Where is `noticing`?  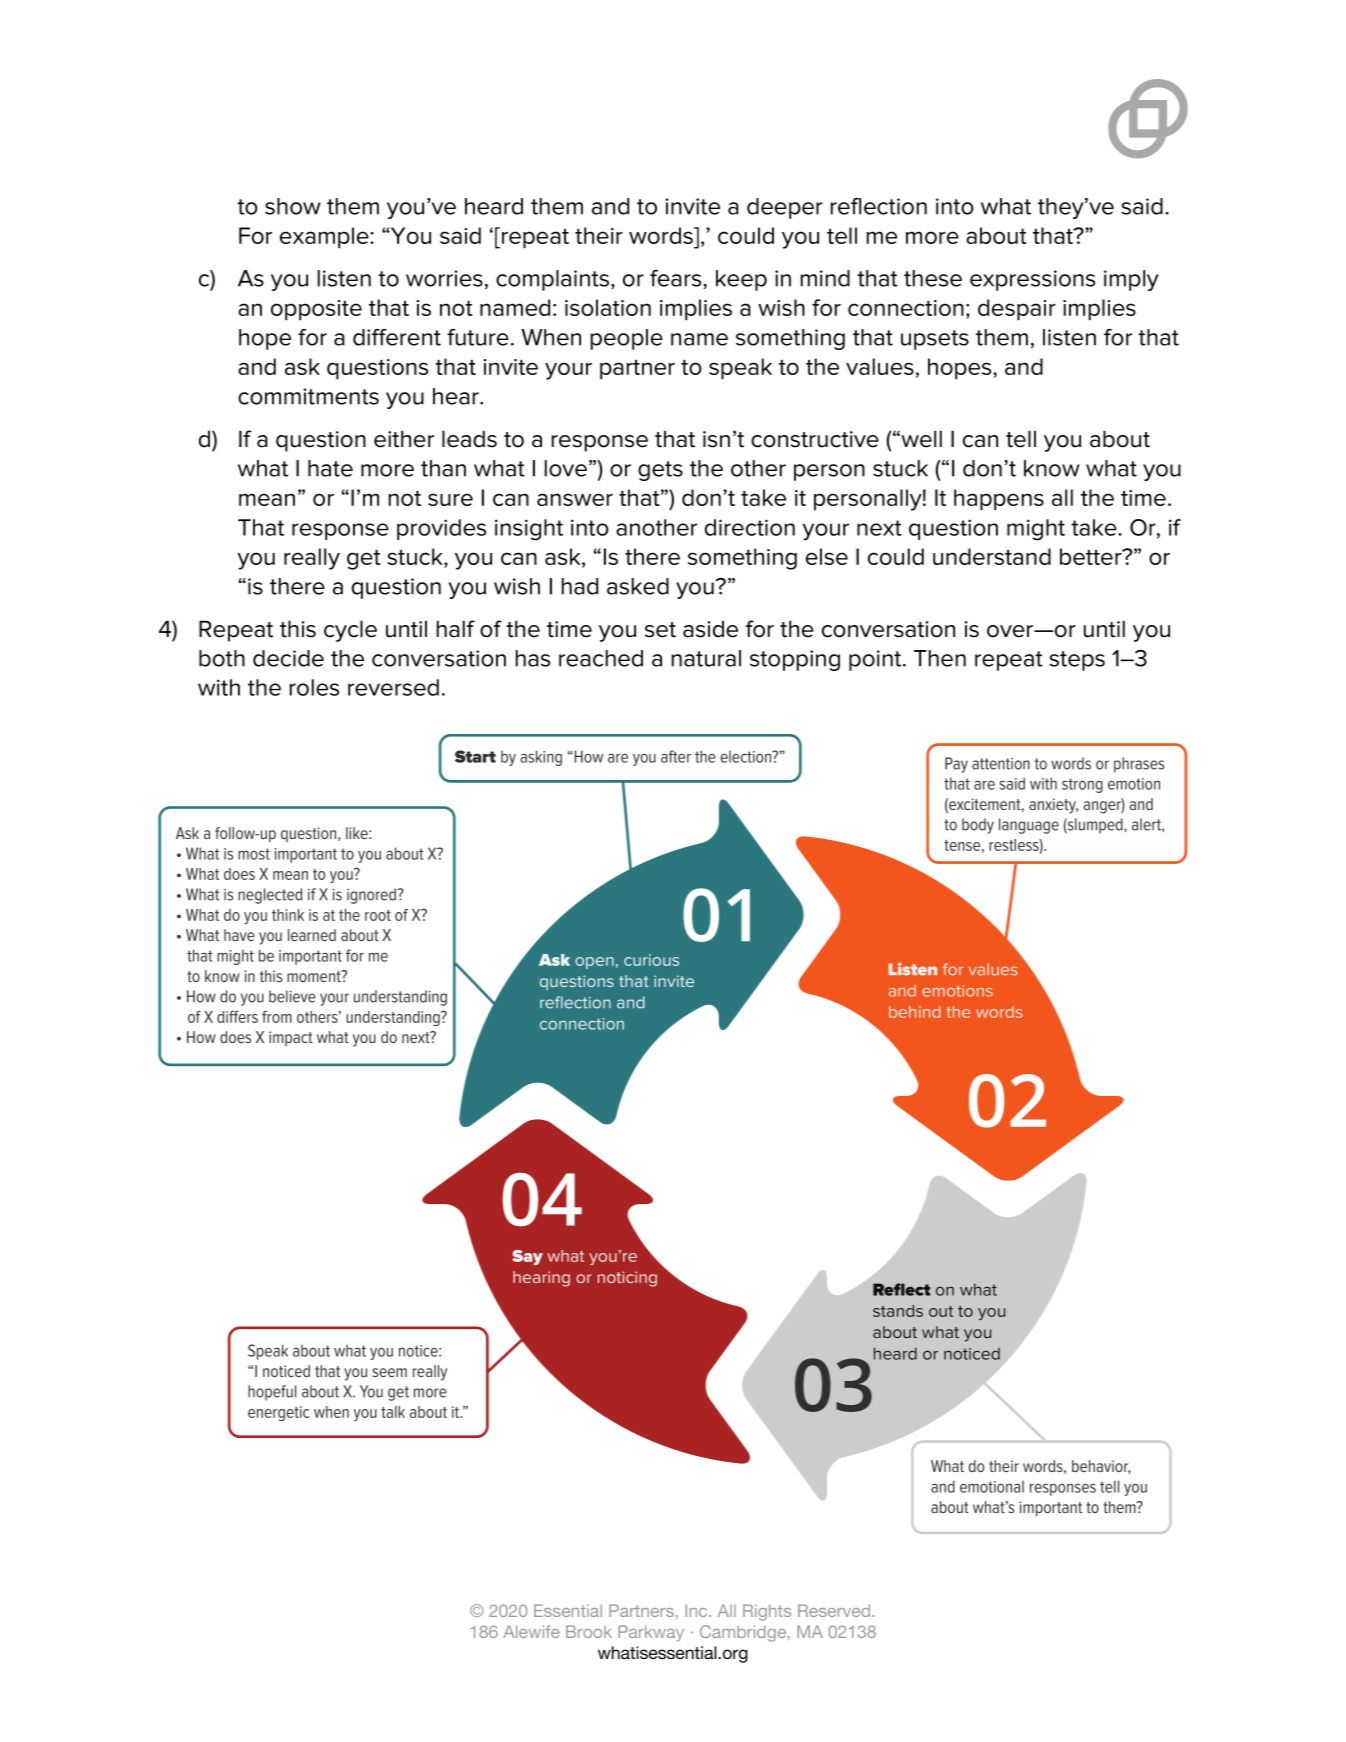 noticing is located at coordinates (627, 1279).
